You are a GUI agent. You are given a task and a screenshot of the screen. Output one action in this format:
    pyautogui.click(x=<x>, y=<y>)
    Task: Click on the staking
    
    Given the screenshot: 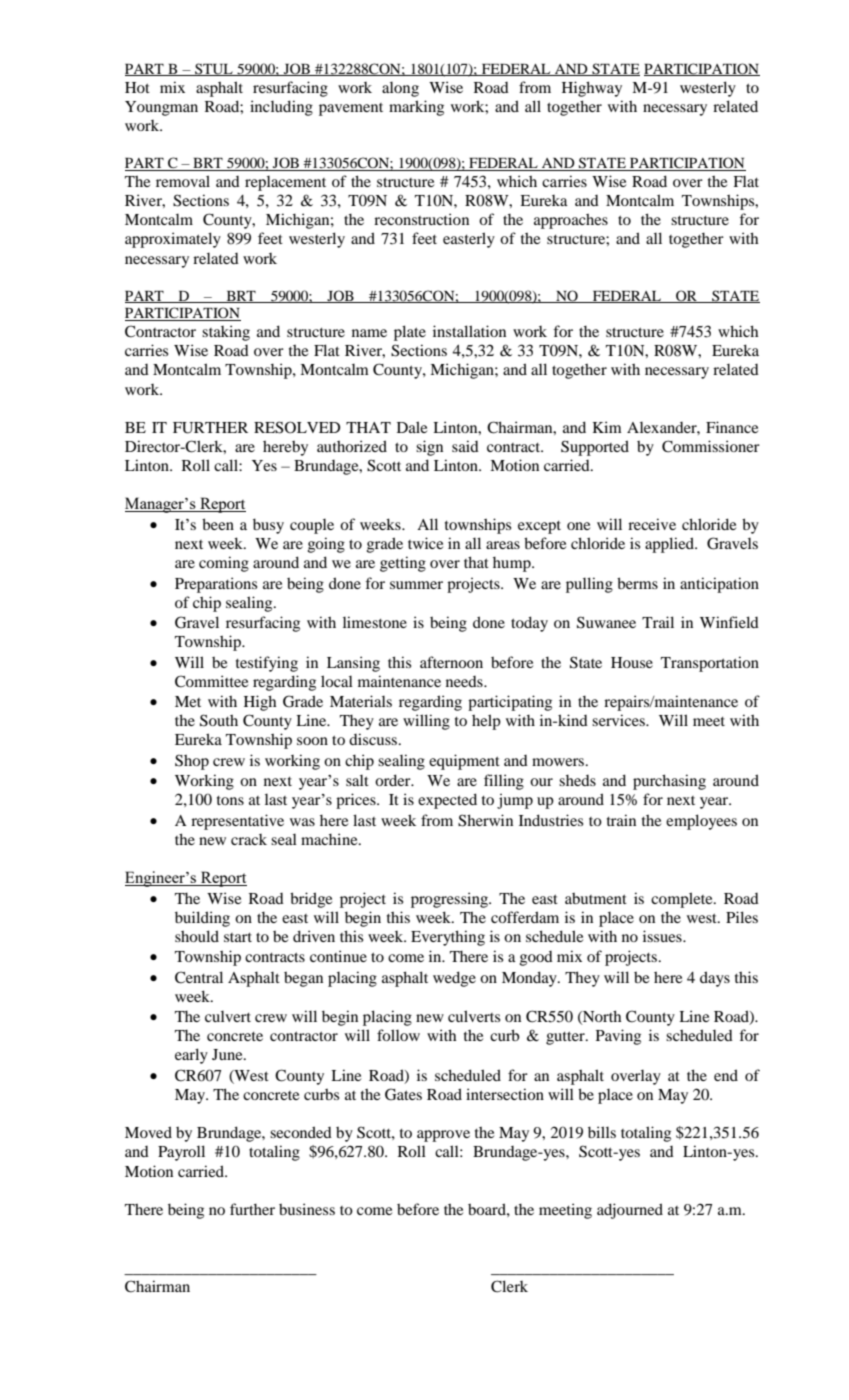 What is the action you would take?
    pyautogui.click(x=226, y=333)
